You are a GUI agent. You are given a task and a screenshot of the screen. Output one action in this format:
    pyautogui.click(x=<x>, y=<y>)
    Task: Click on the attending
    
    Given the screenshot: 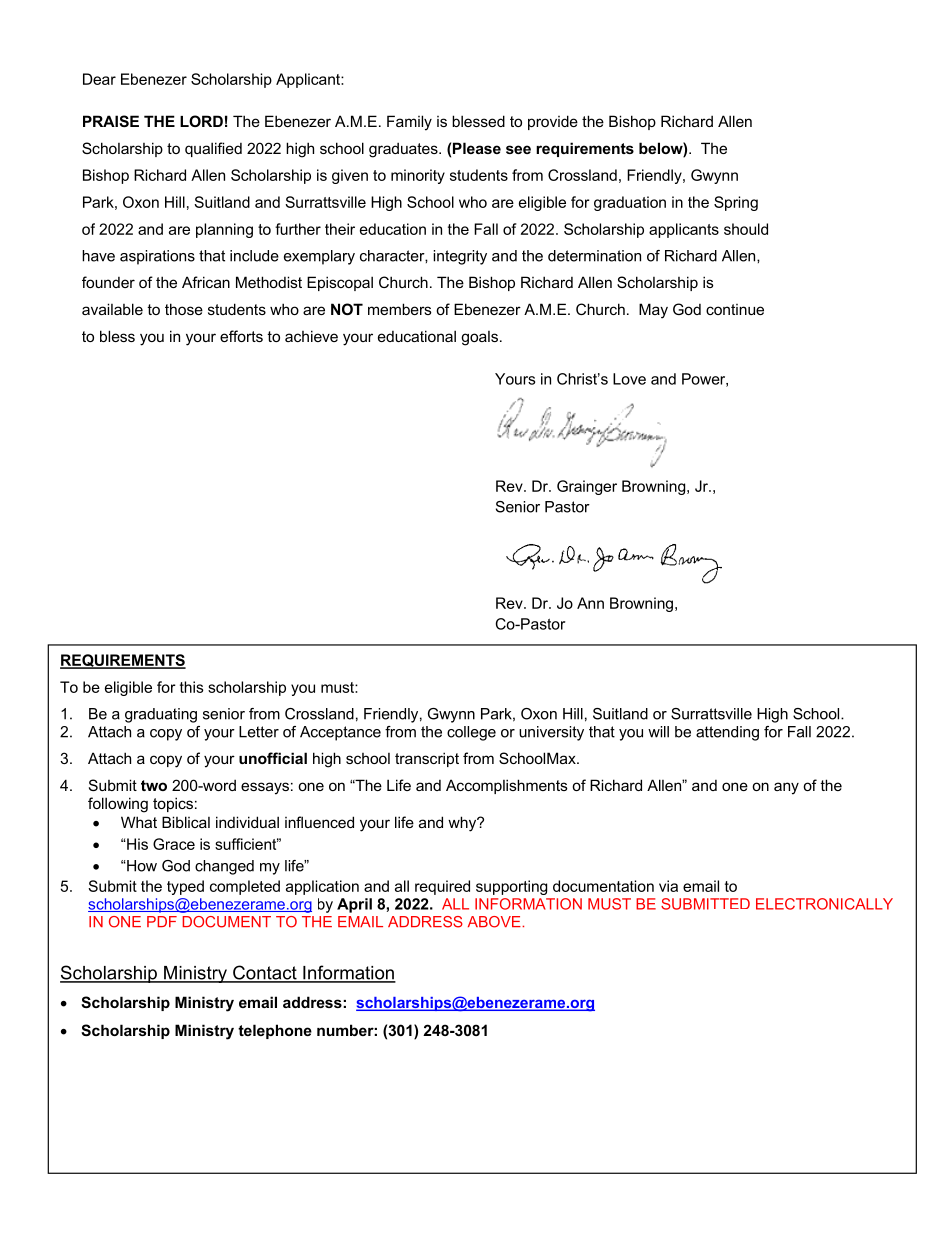 What is the action you would take?
    pyautogui.click(x=727, y=733)
